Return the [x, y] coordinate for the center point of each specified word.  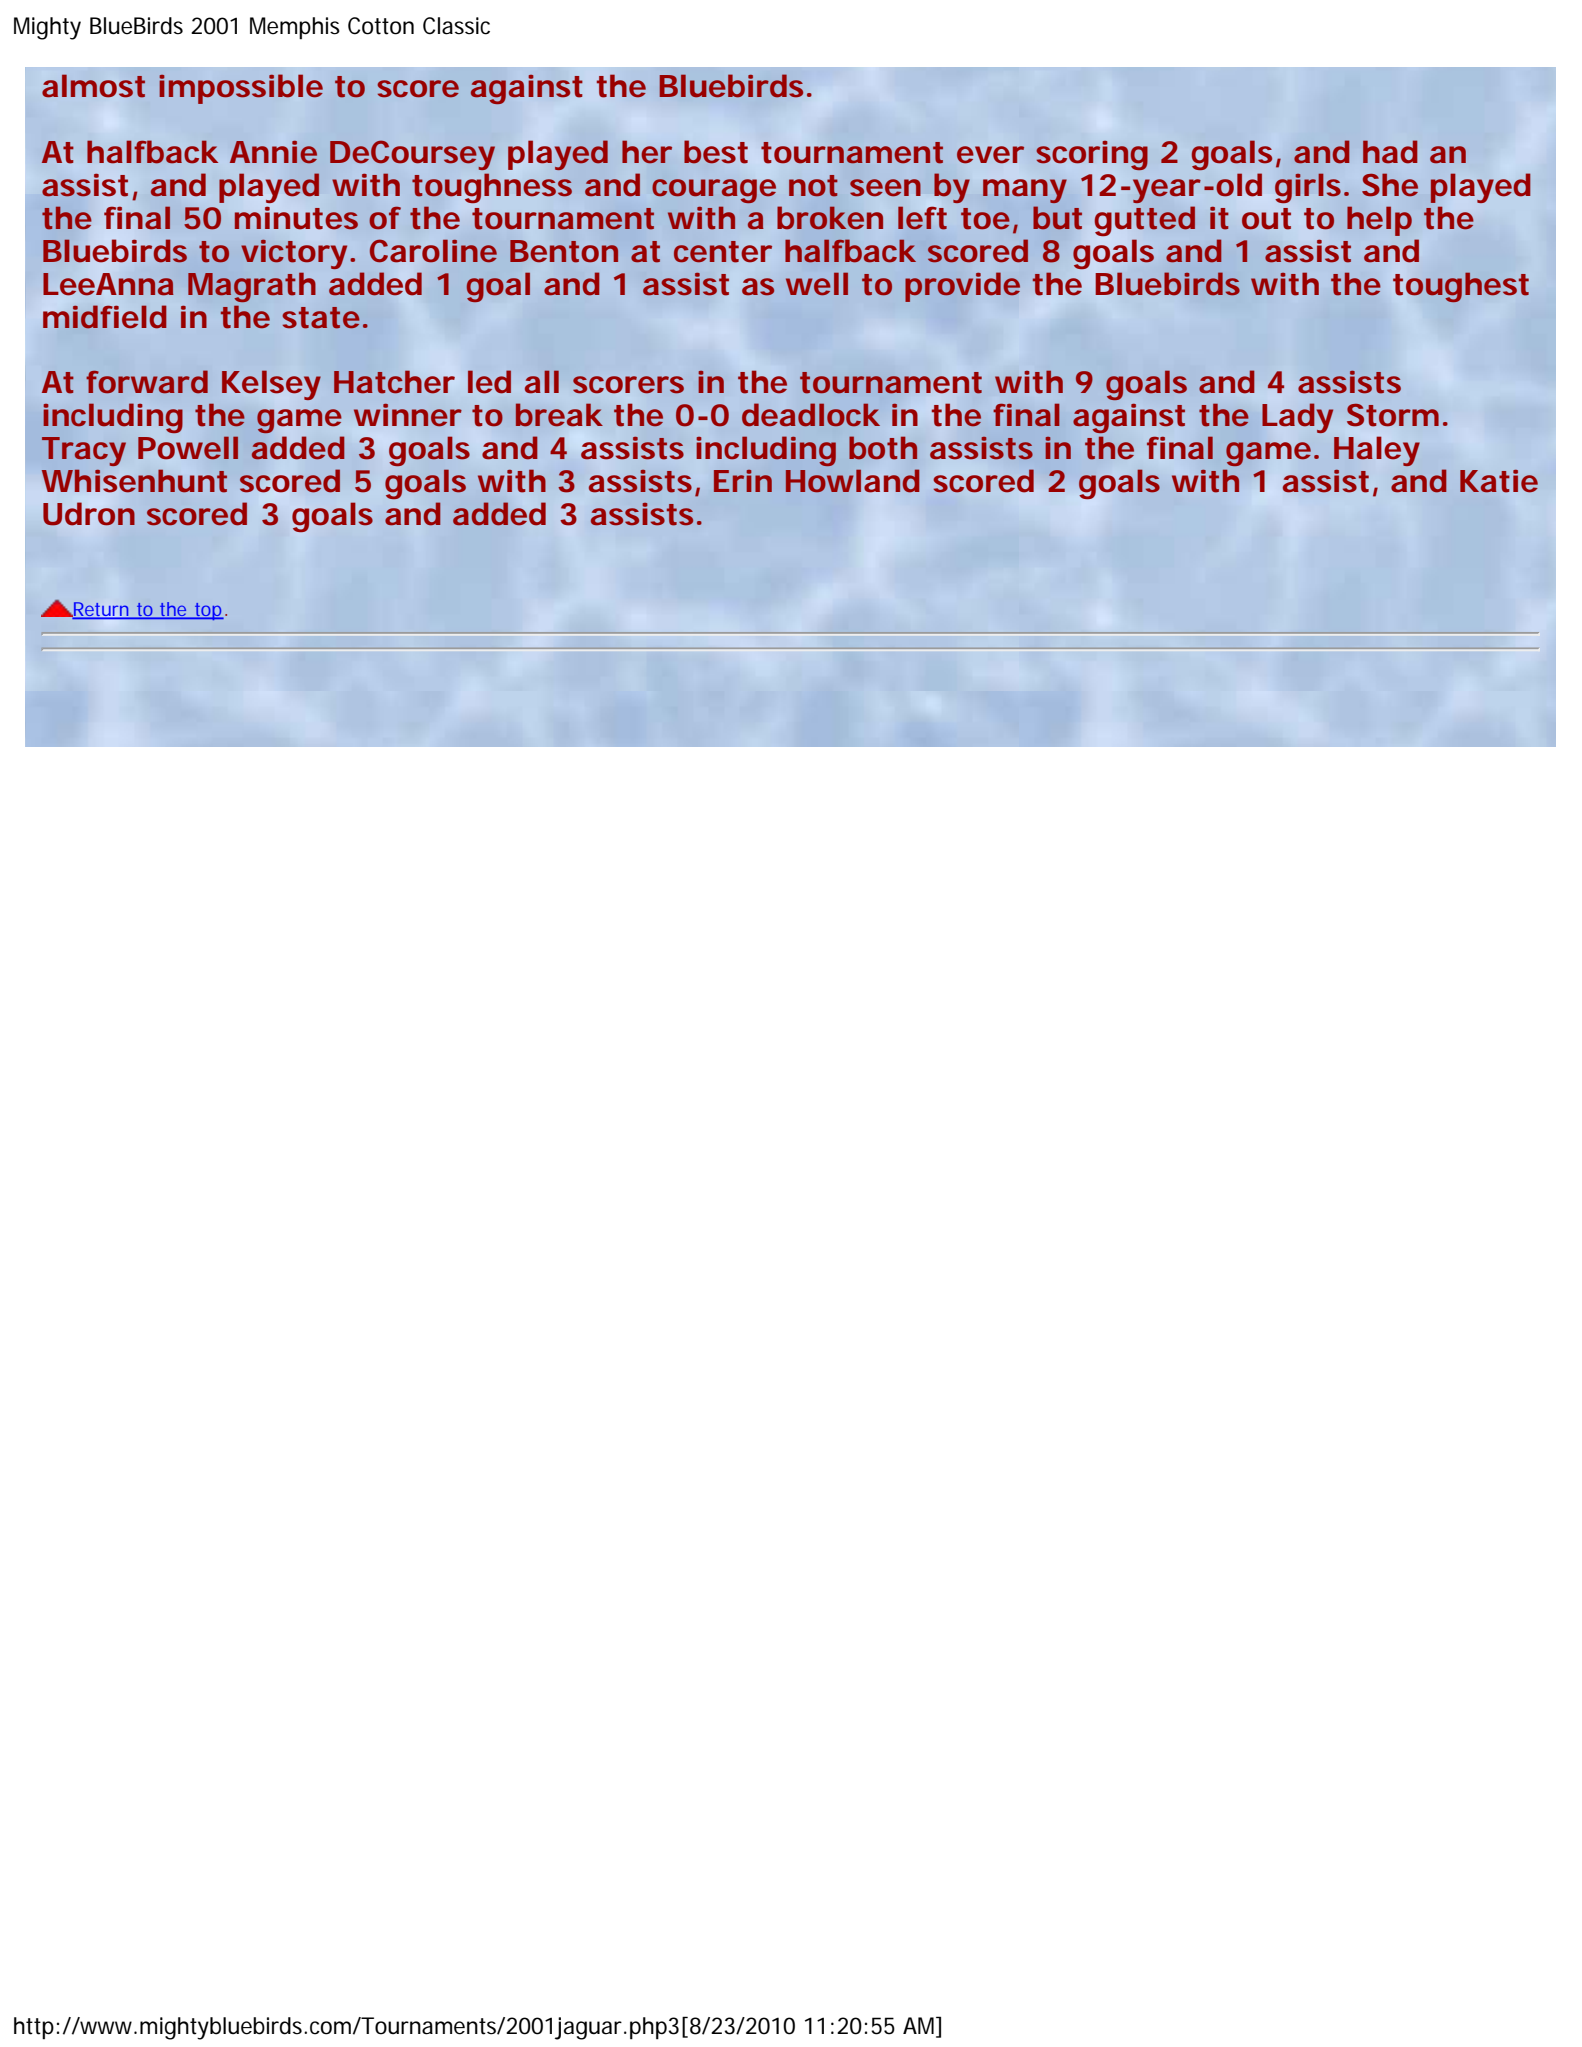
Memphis [295, 28]
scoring [1092, 155]
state [321, 318]
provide [962, 287]
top [208, 611]
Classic [456, 26]
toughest [1461, 287]
